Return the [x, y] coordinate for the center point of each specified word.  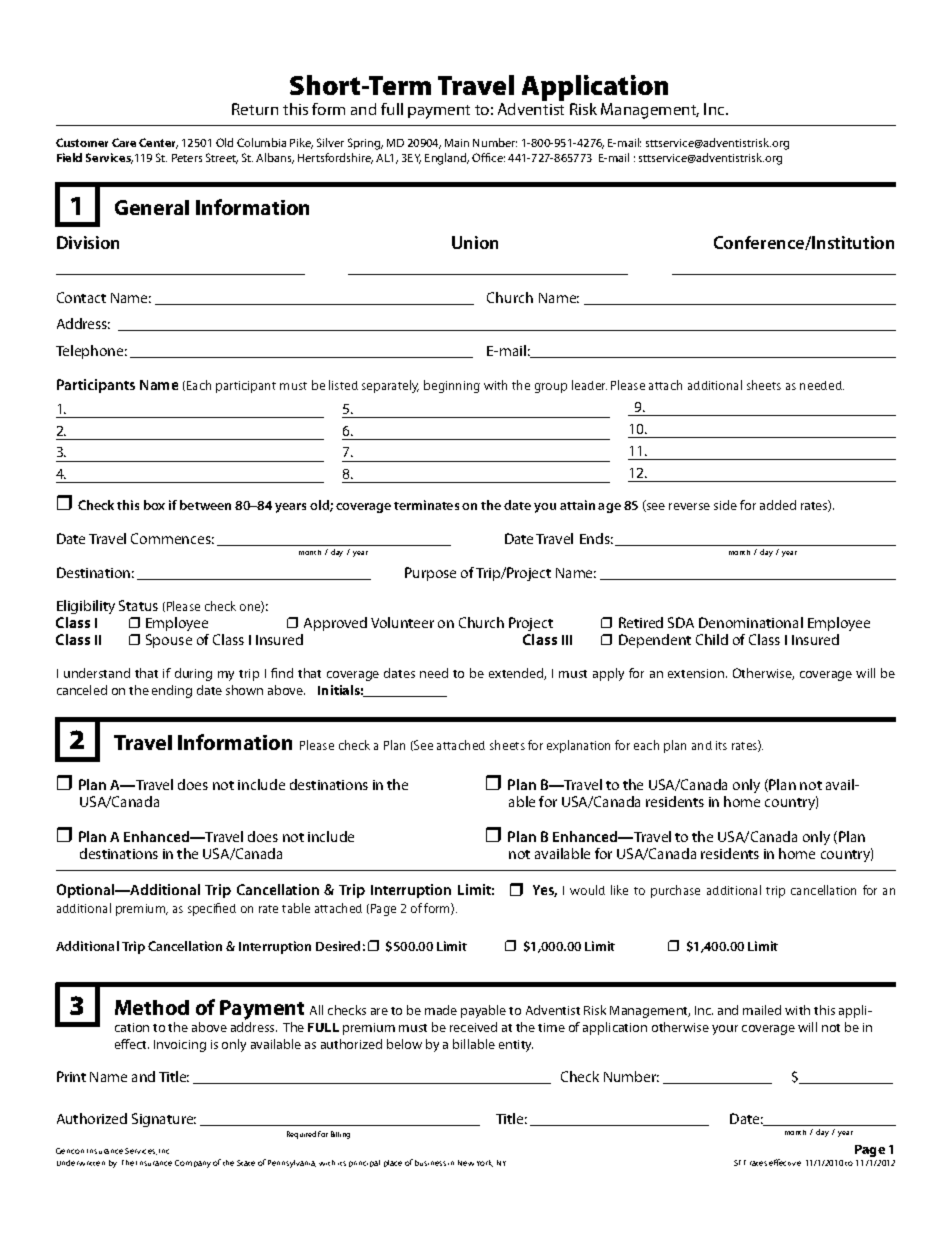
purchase [675, 891]
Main [457, 143]
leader [589, 385]
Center [158, 143]
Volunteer [402, 622]
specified [212, 909]
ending [172, 691]
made [441, 1010]
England [447, 159]
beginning [452, 386]
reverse [689, 506]
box [154, 505]
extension [697, 673]
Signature [164, 1120]
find [282, 673]
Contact [81, 297]
